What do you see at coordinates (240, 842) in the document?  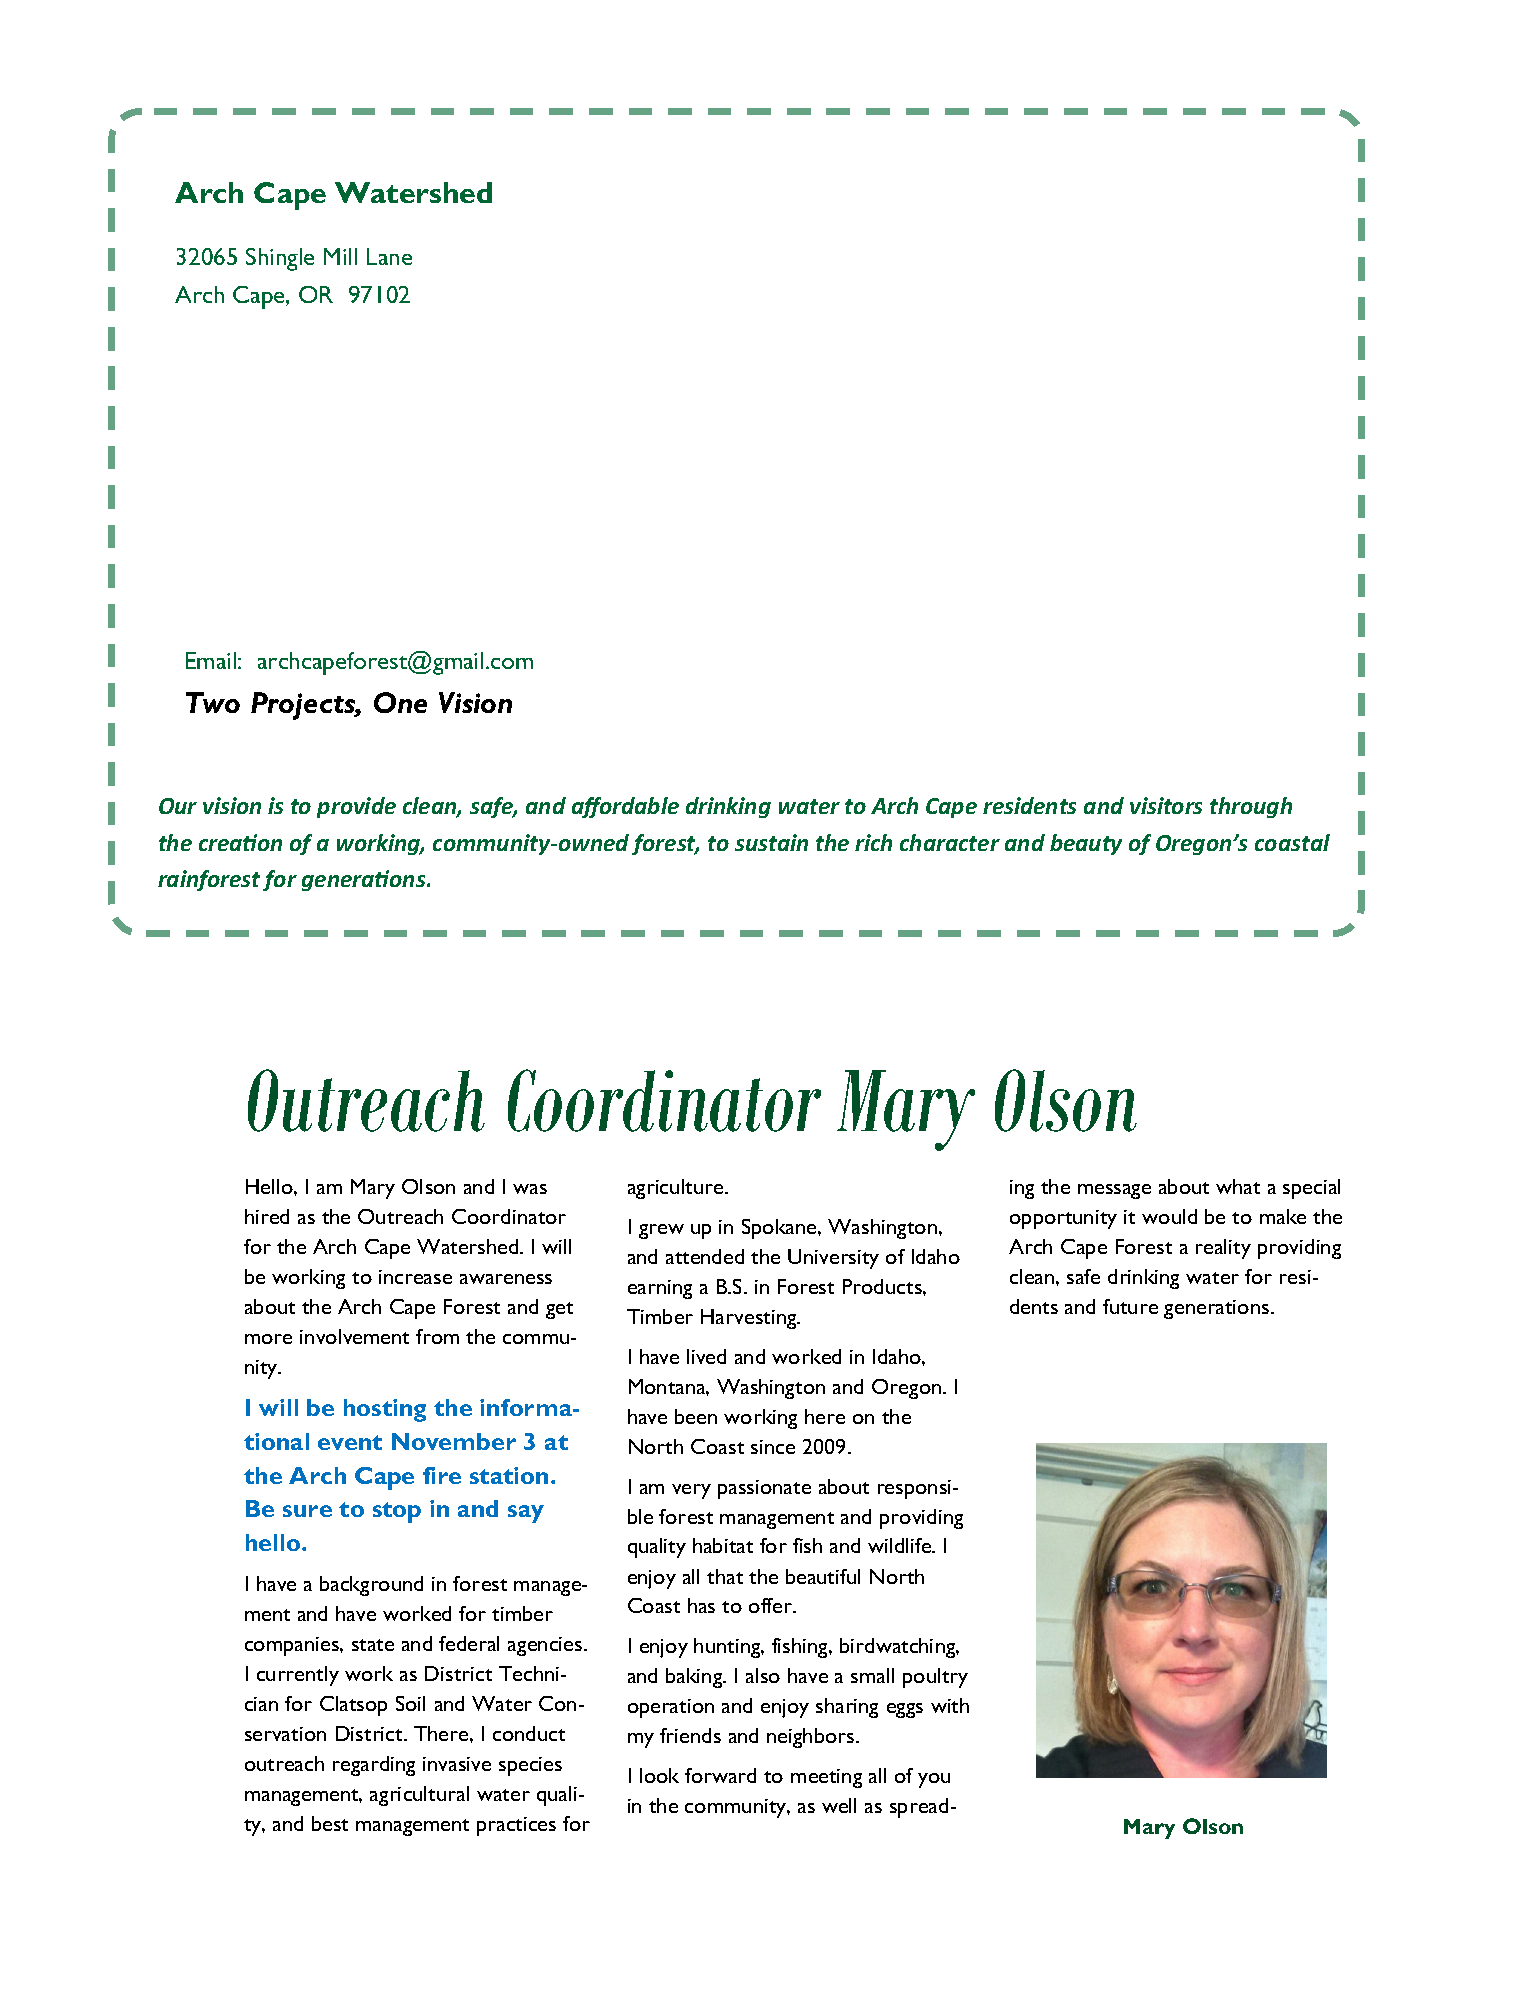 I see `creation` at bounding box center [240, 842].
